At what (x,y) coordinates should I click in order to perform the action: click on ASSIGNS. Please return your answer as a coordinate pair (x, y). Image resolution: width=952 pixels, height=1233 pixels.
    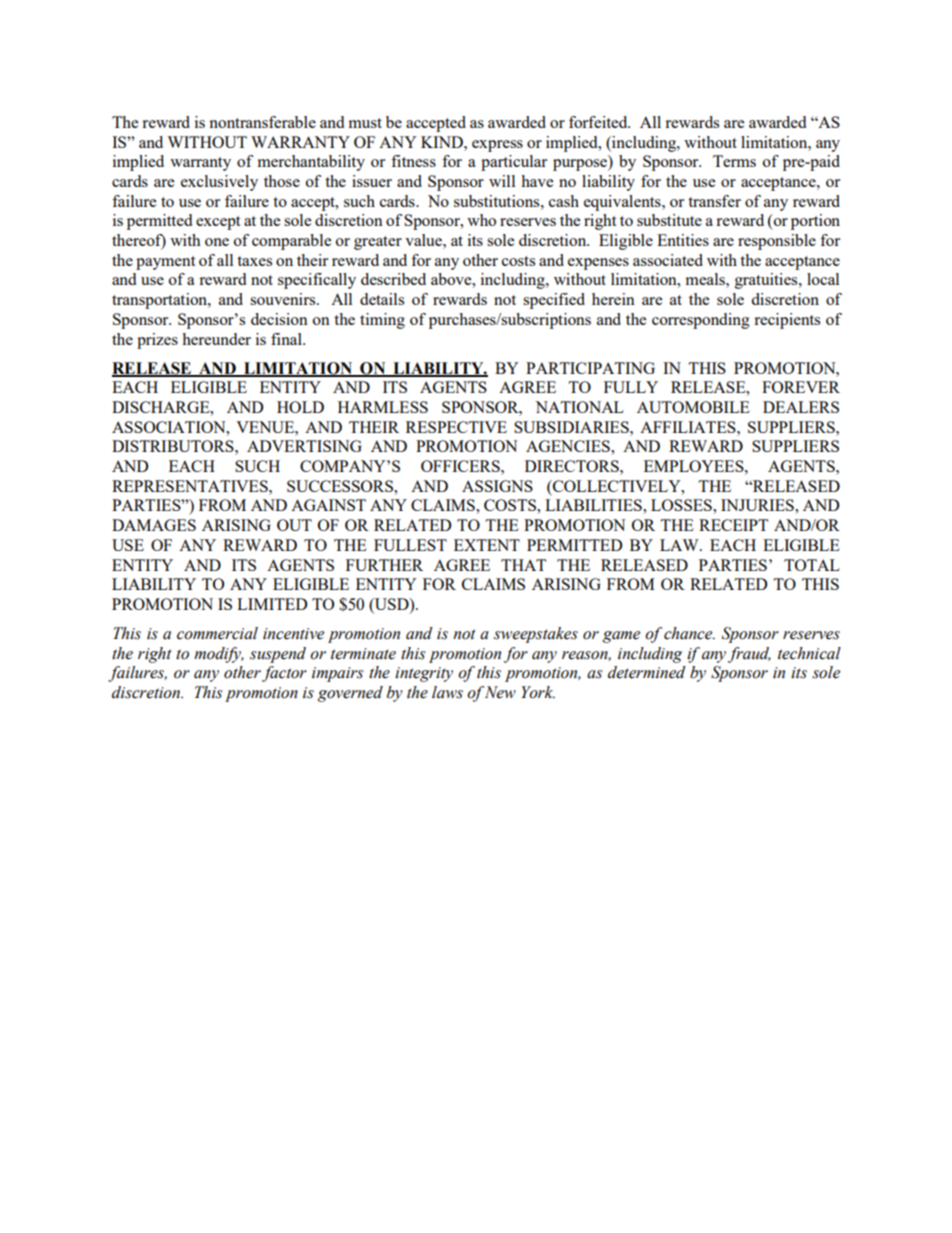
    Looking at the image, I should click on (497, 486).
